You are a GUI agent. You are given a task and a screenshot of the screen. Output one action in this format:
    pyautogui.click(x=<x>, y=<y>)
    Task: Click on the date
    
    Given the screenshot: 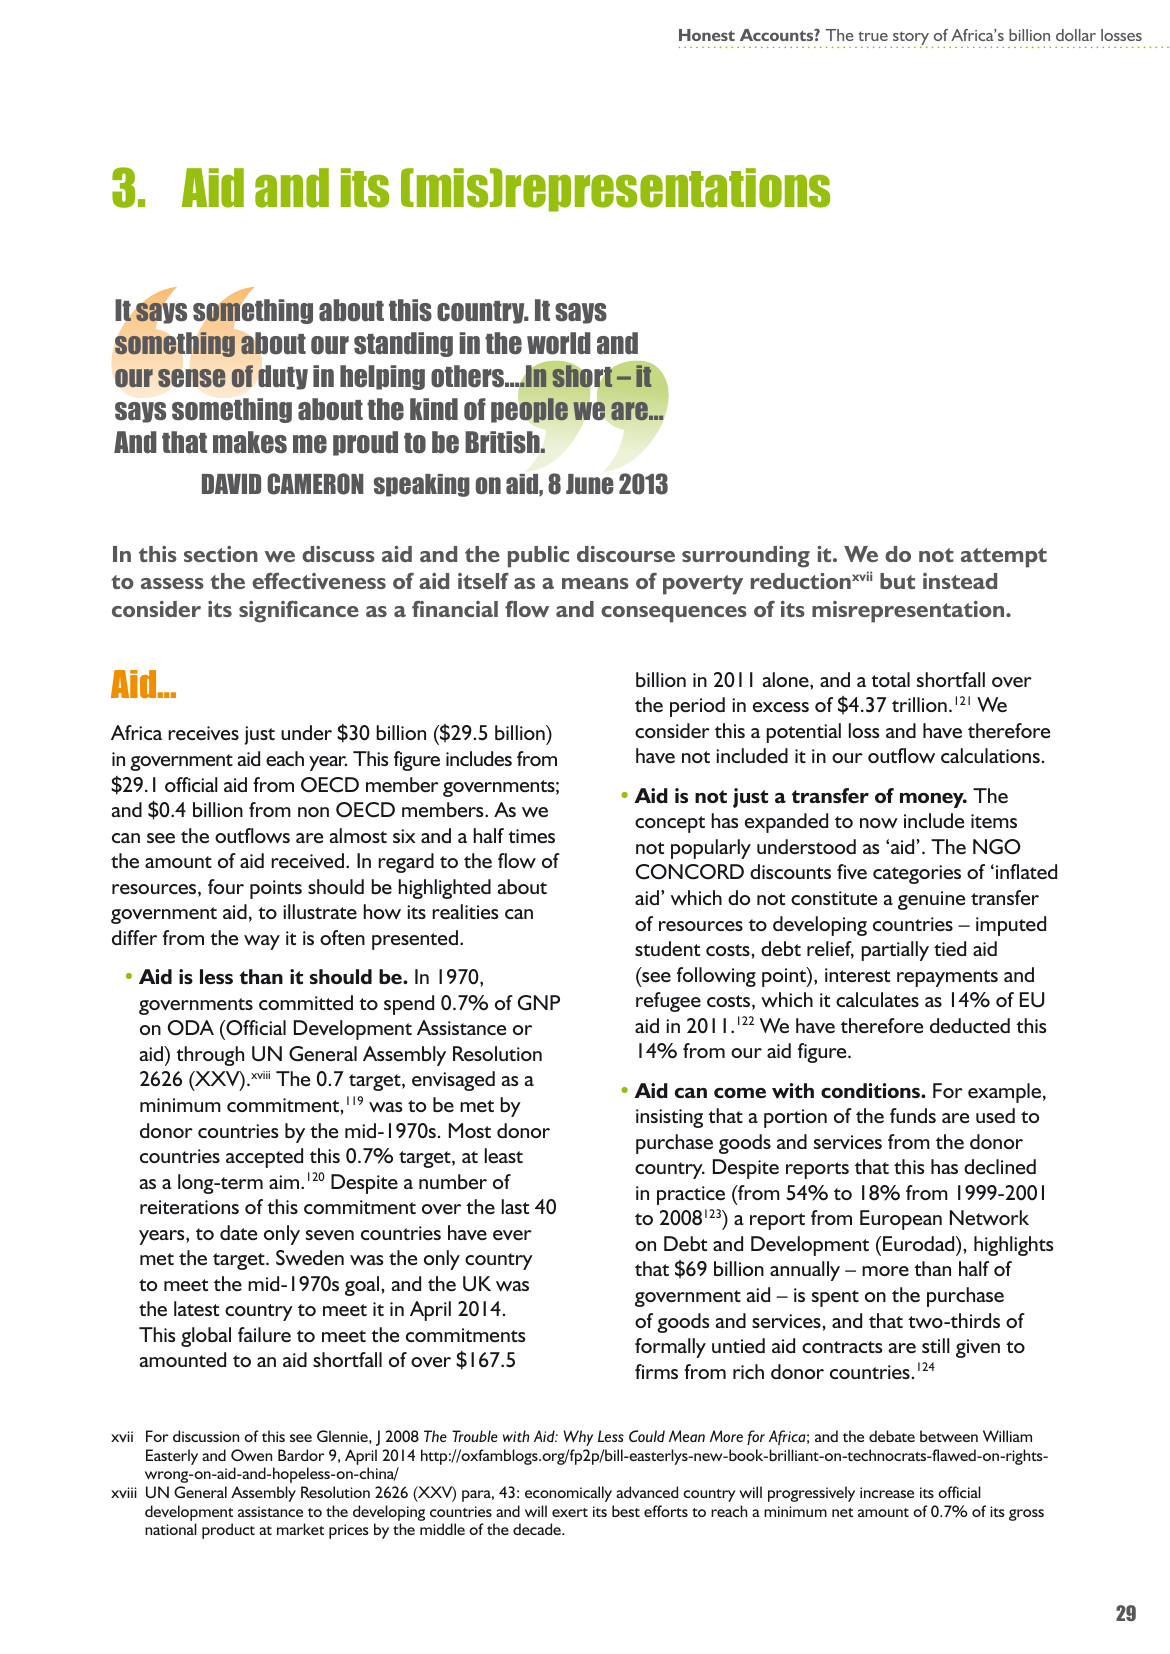 What is the action you would take?
    pyautogui.click(x=238, y=1232)
